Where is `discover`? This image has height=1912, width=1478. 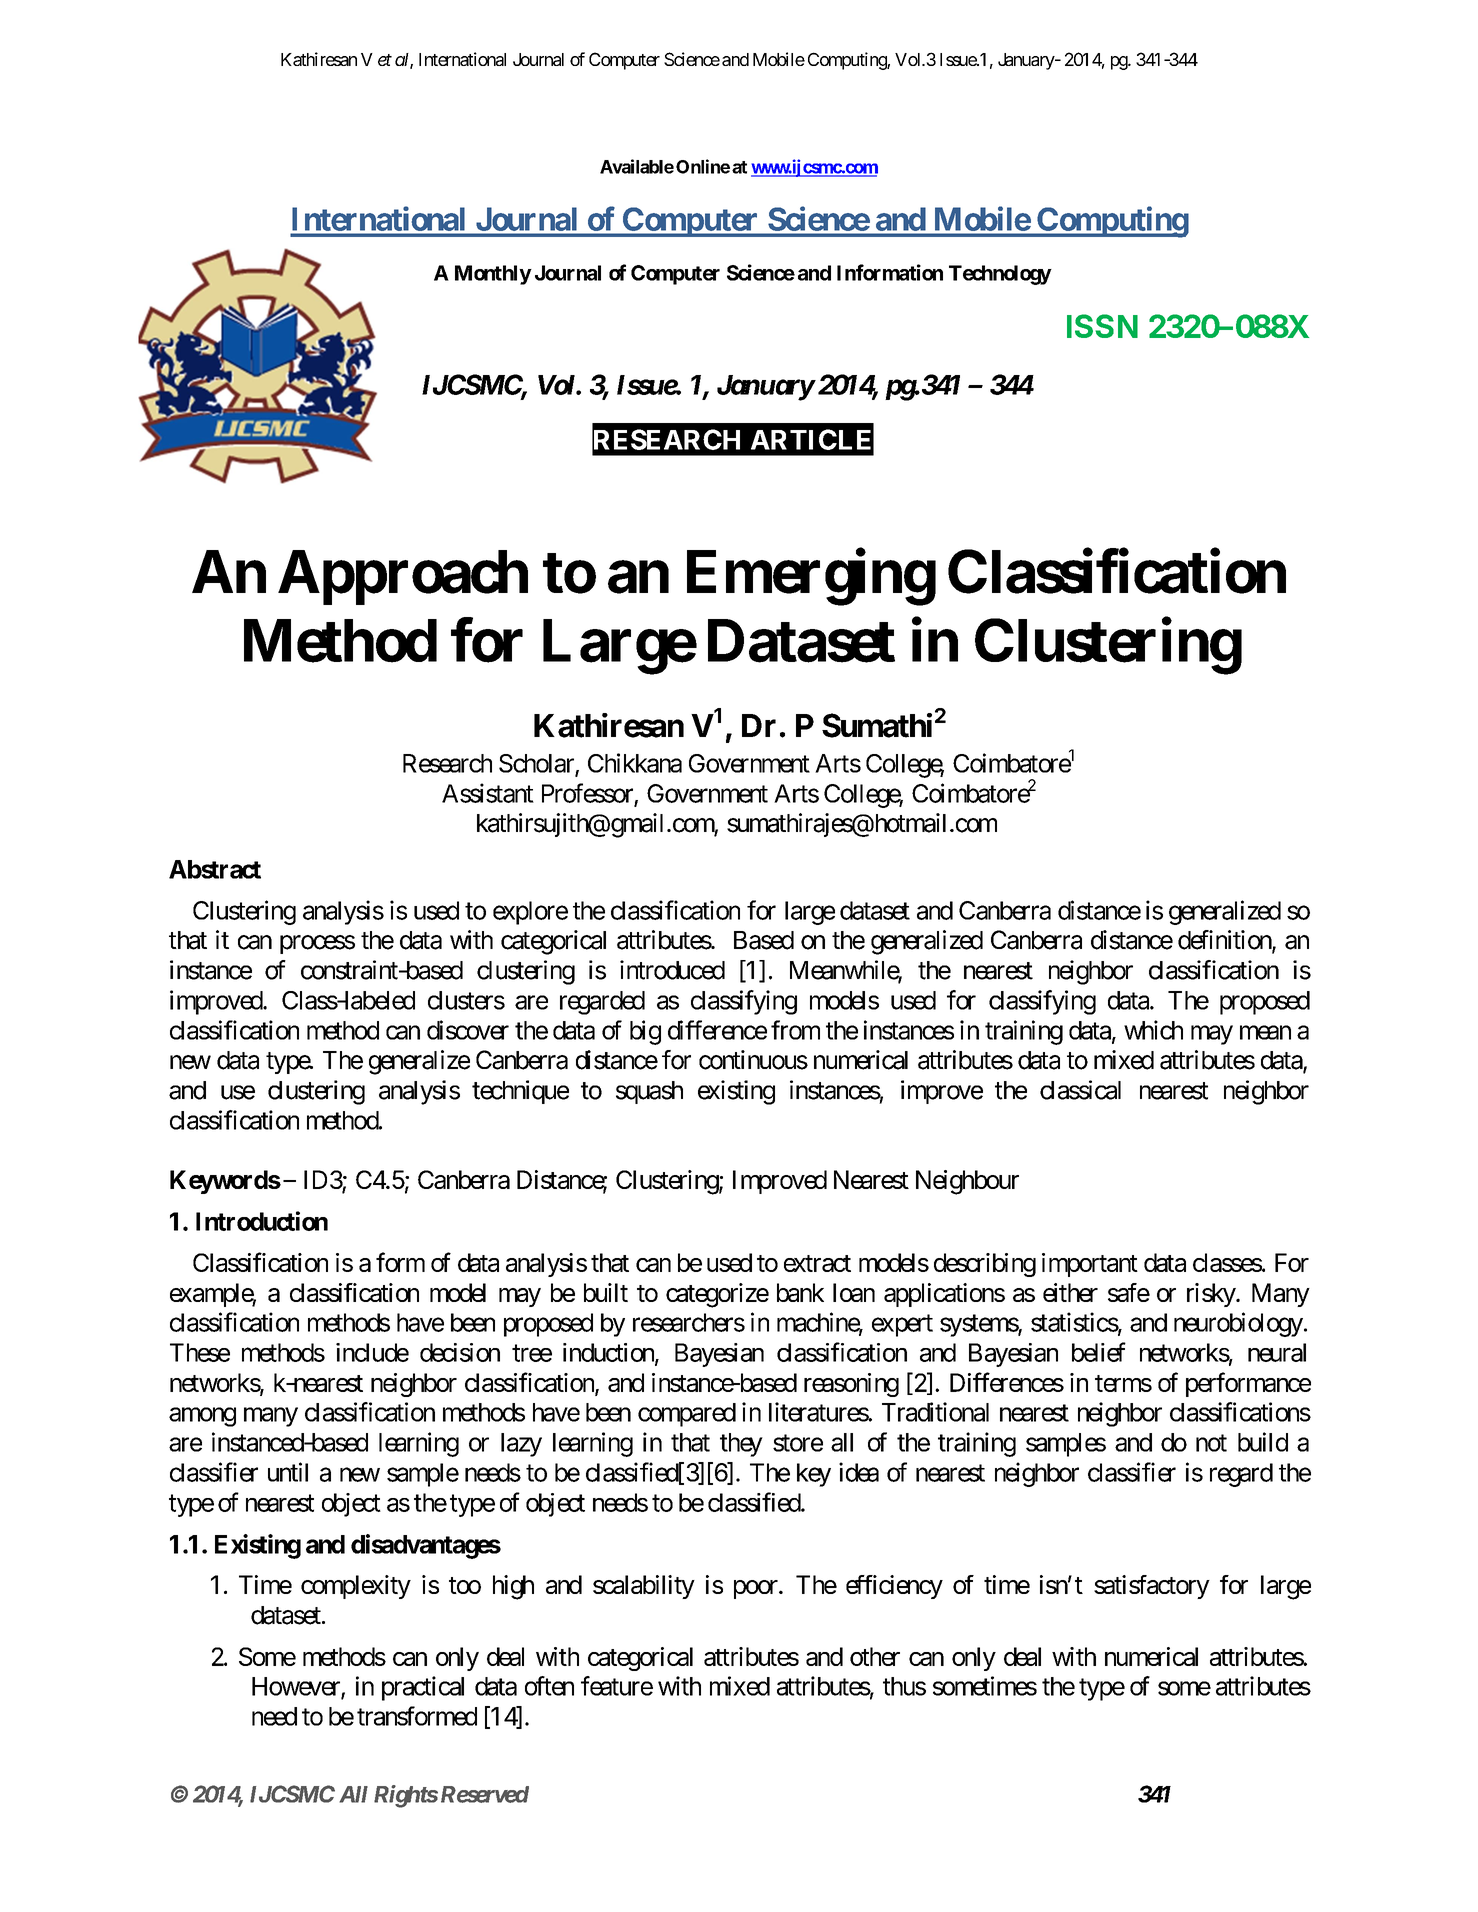 discover is located at coordinates (468, 1030).
